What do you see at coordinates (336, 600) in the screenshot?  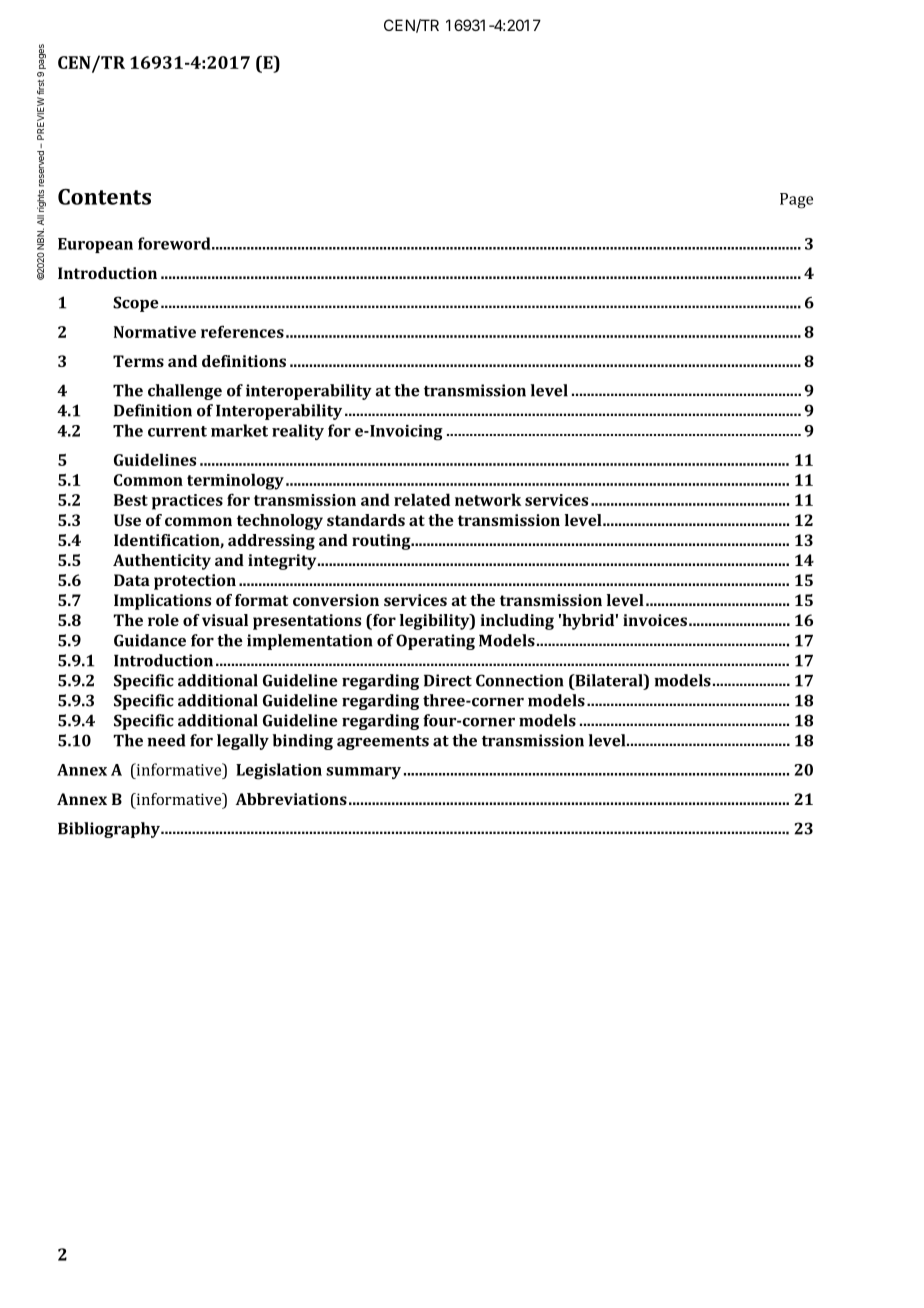 I see `conversion` at bounding box center [336, 600].
